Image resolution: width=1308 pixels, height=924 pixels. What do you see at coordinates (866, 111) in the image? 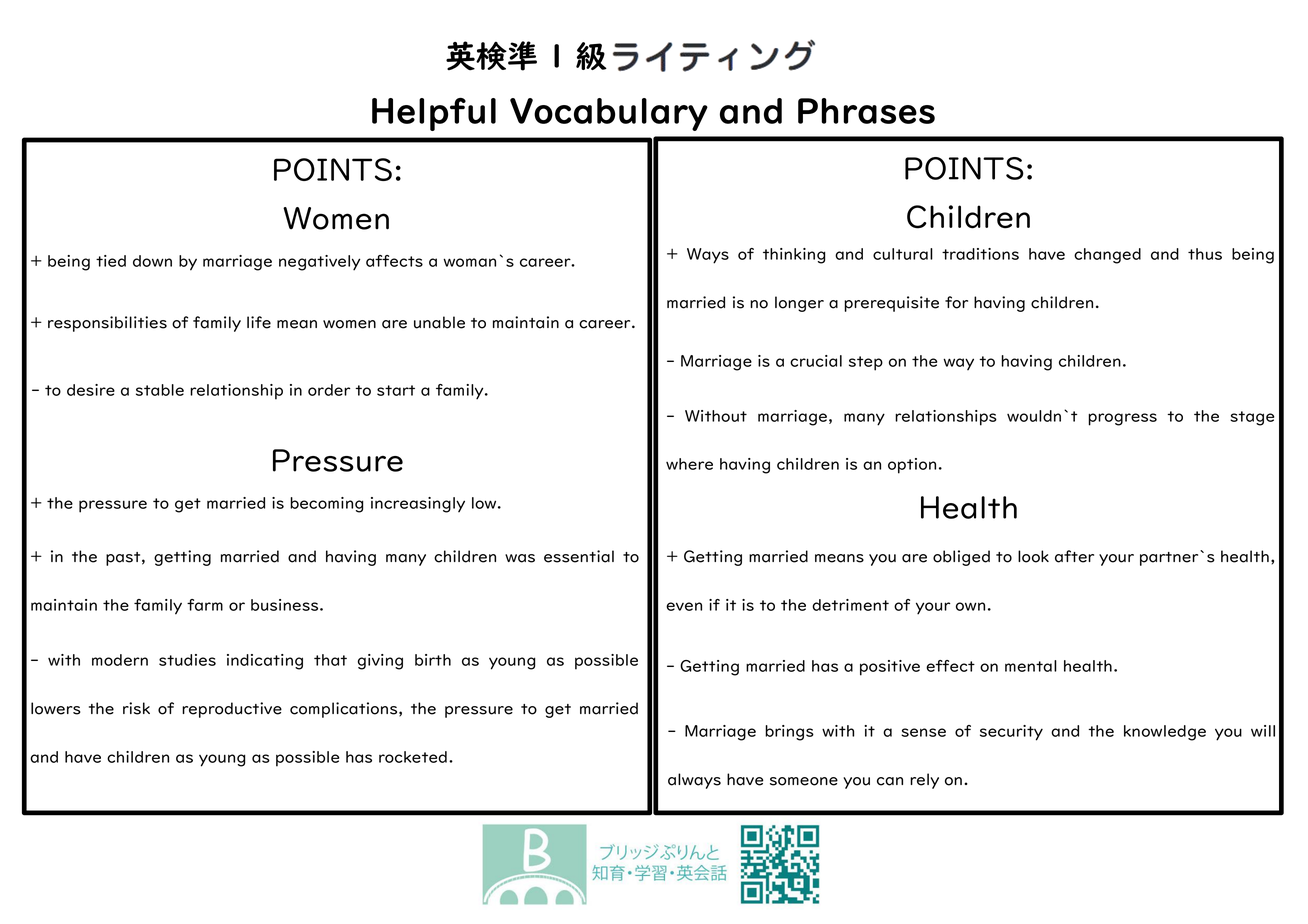
I see `Phrases` at bounding box center [866, 111].
